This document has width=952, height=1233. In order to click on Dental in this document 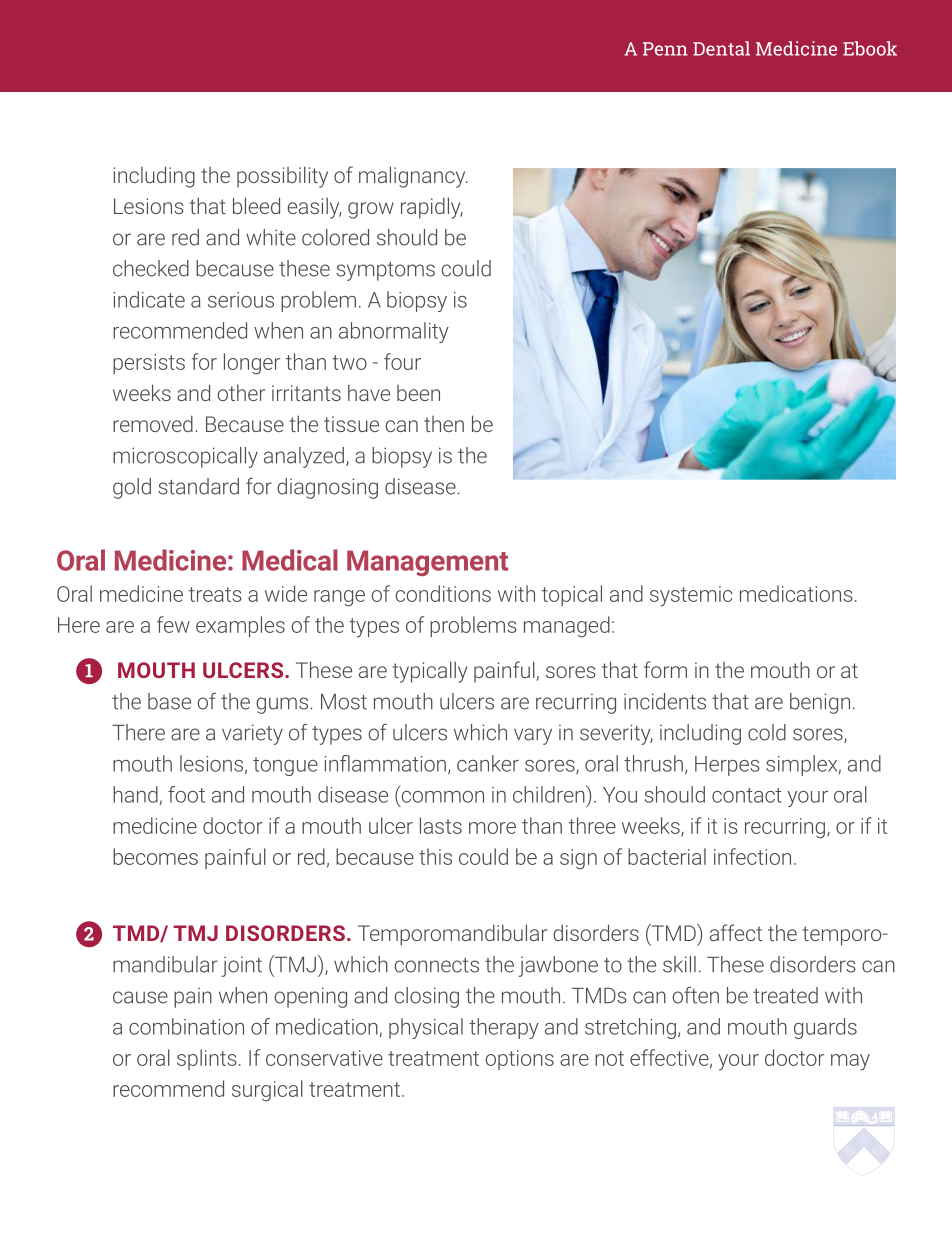, I will do `click(721, 48)`.
